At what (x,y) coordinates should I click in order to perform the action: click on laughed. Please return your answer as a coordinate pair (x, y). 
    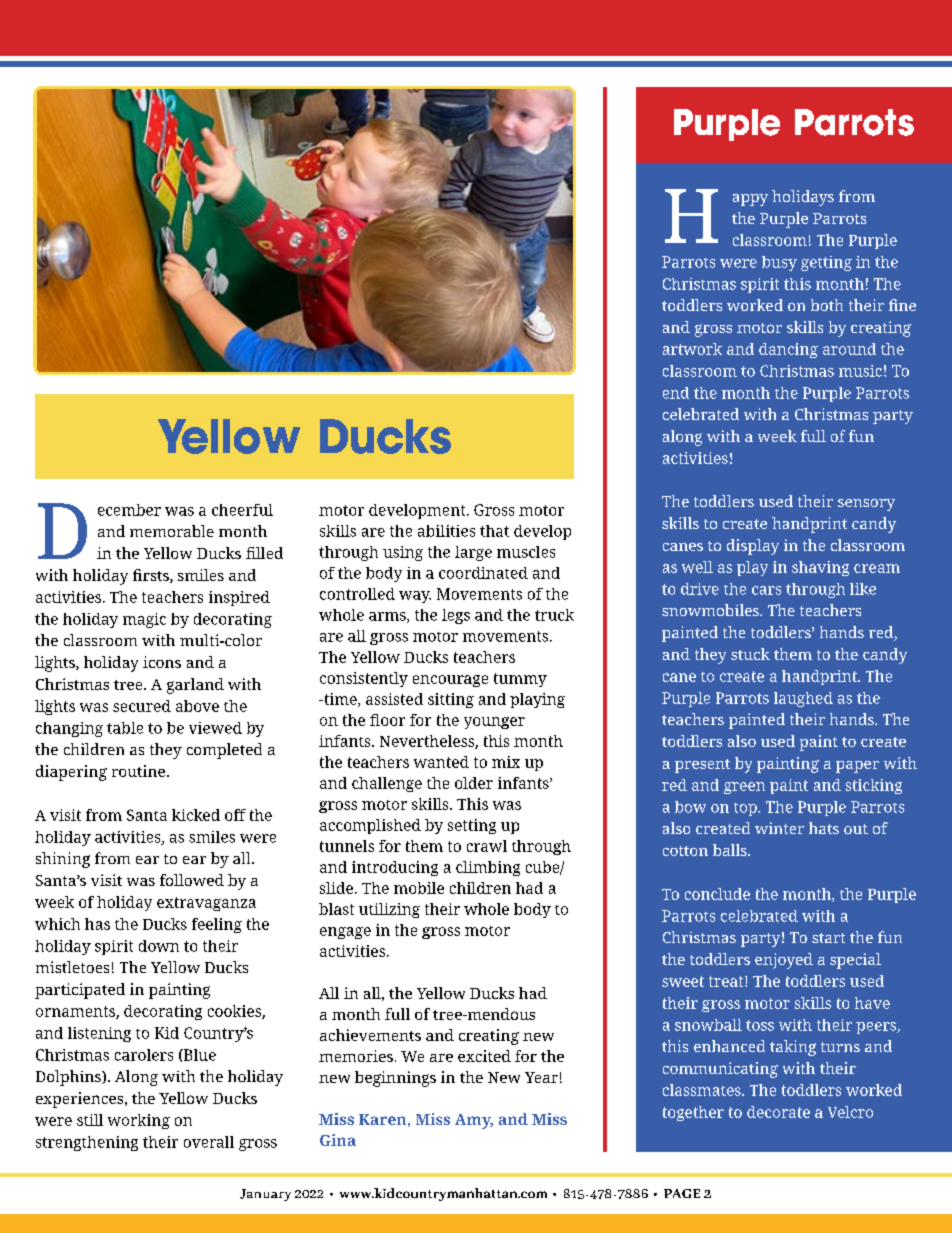
    Looking at the image, I should click on (803, 699).
